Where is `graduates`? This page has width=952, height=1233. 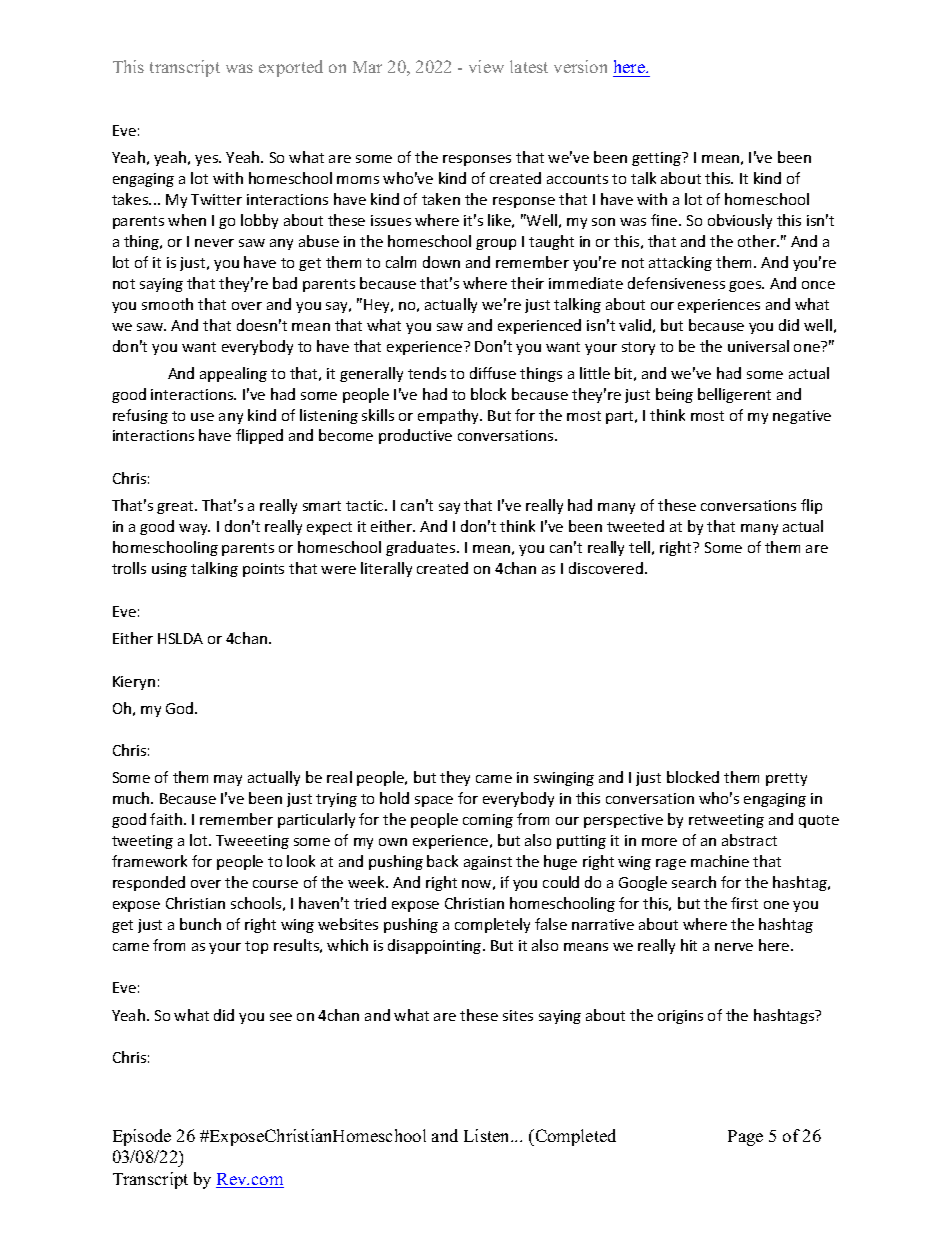
graduates is located at coordinates (422, 548).
